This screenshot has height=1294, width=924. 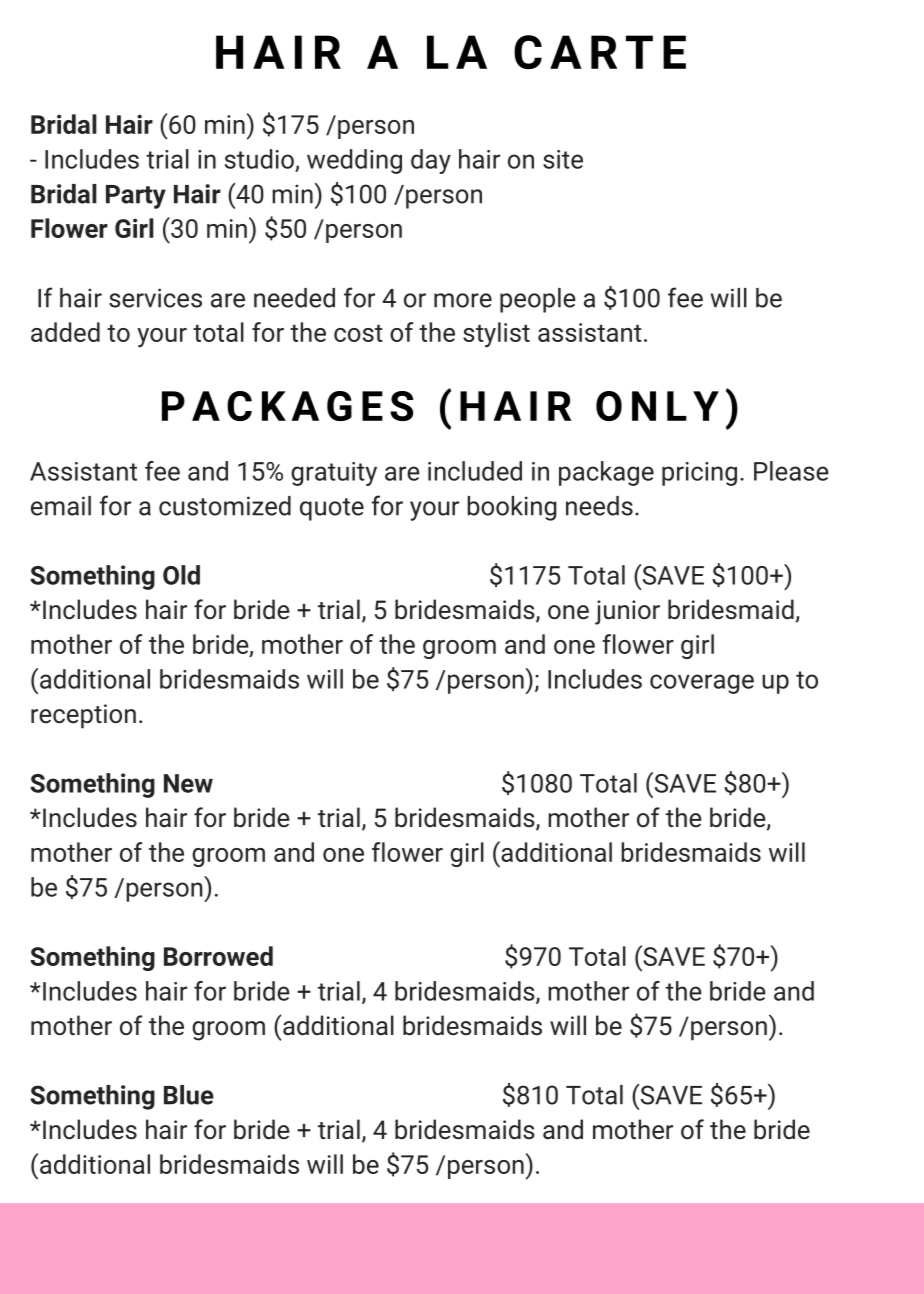 What do you see at coordinates (189, 1095) in the screenshot?
I see `Blue` at bounding box center [189, 1095].
